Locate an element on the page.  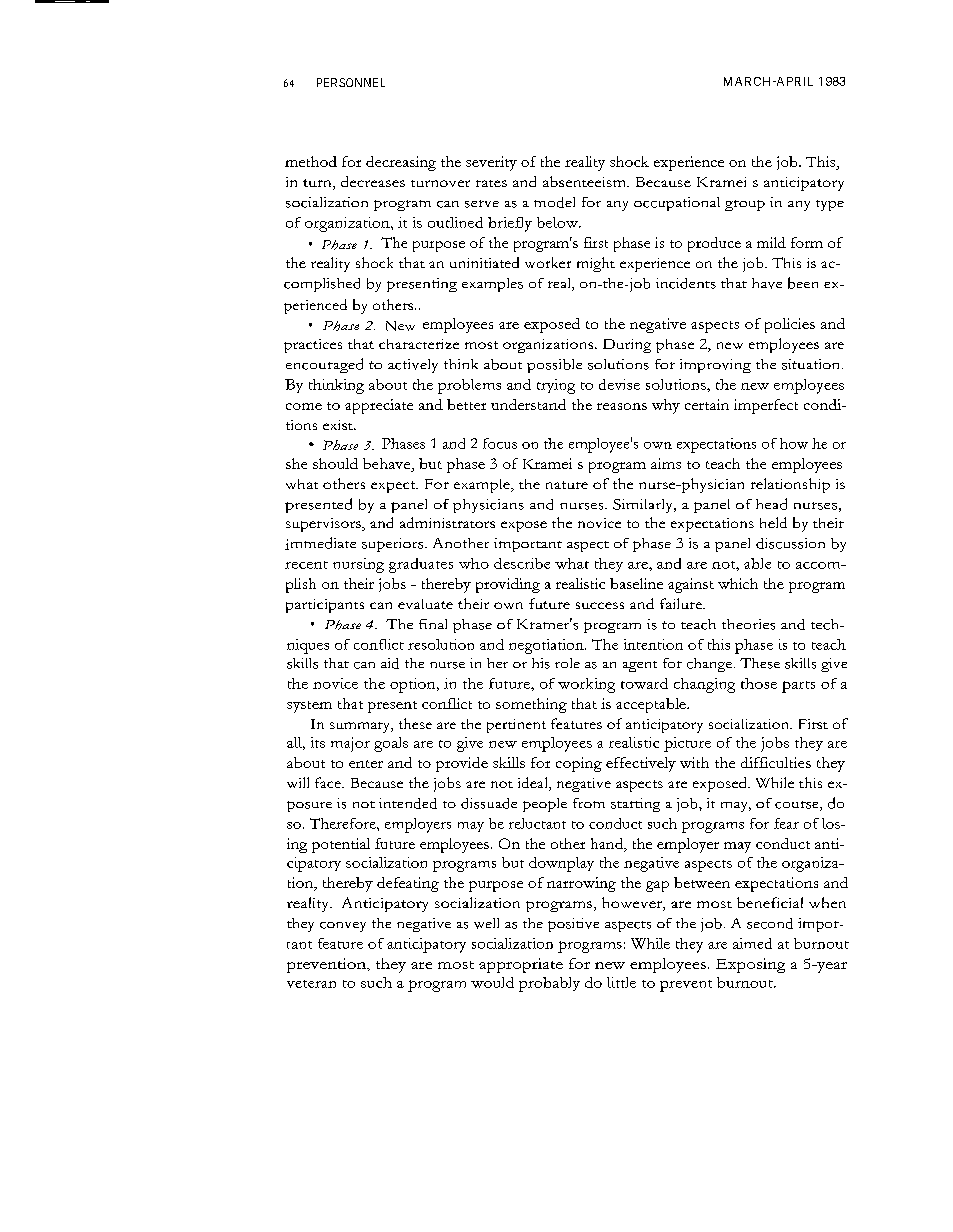
held is located at coordinates (773, 522).
